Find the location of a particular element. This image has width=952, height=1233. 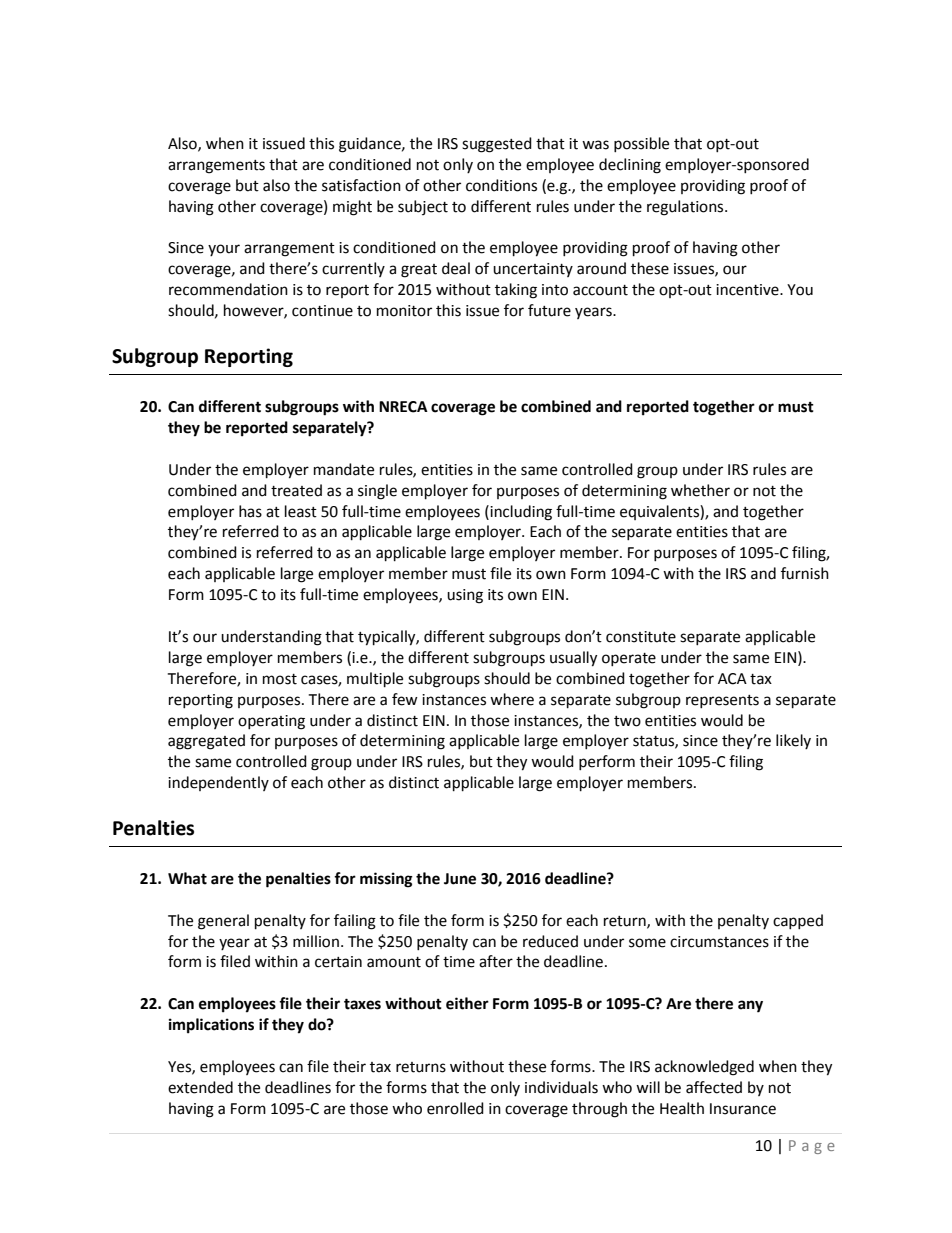

using is located at coordinates (465, 596).
